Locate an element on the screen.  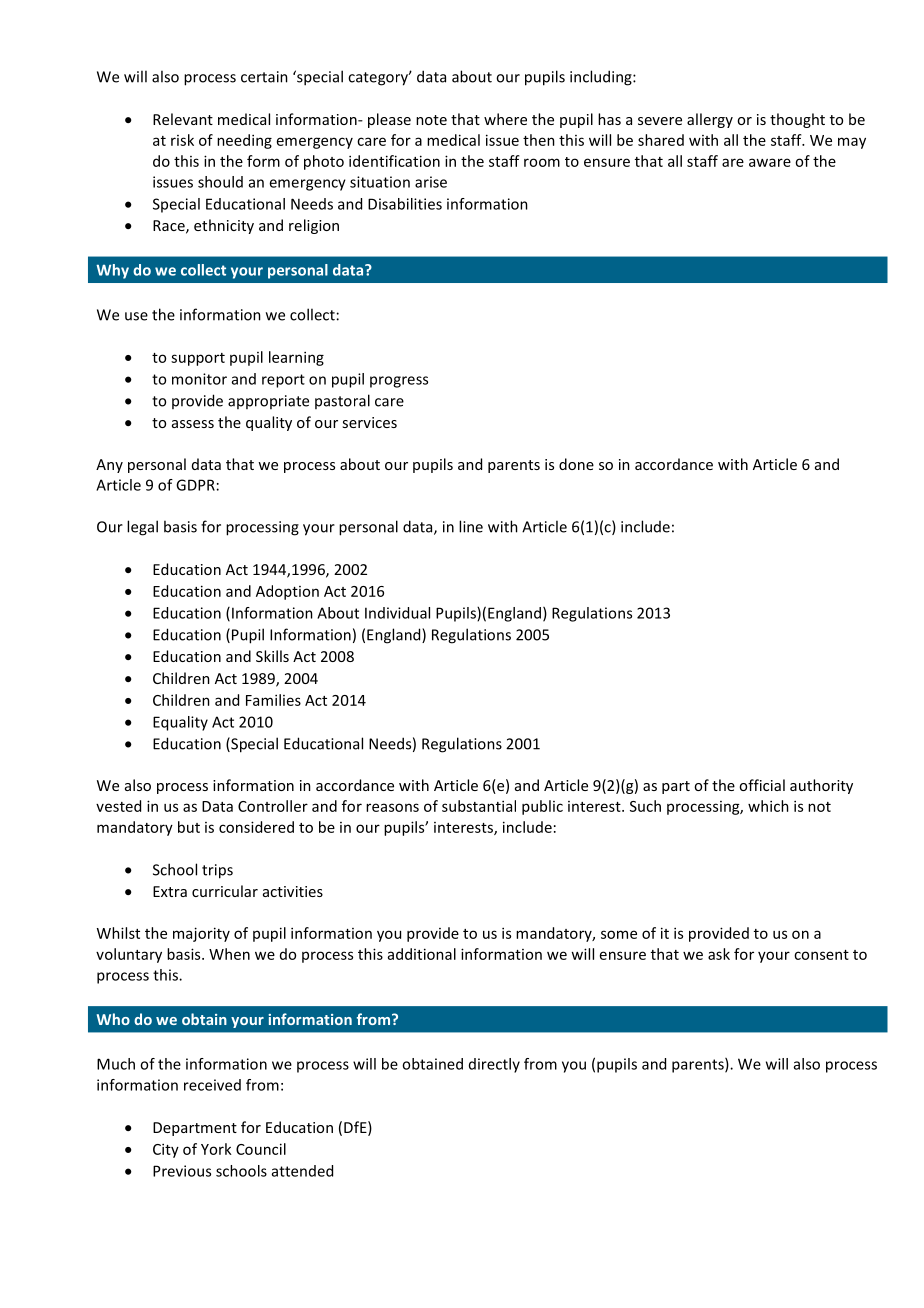
directly is located at coordinates (494, 1065).
